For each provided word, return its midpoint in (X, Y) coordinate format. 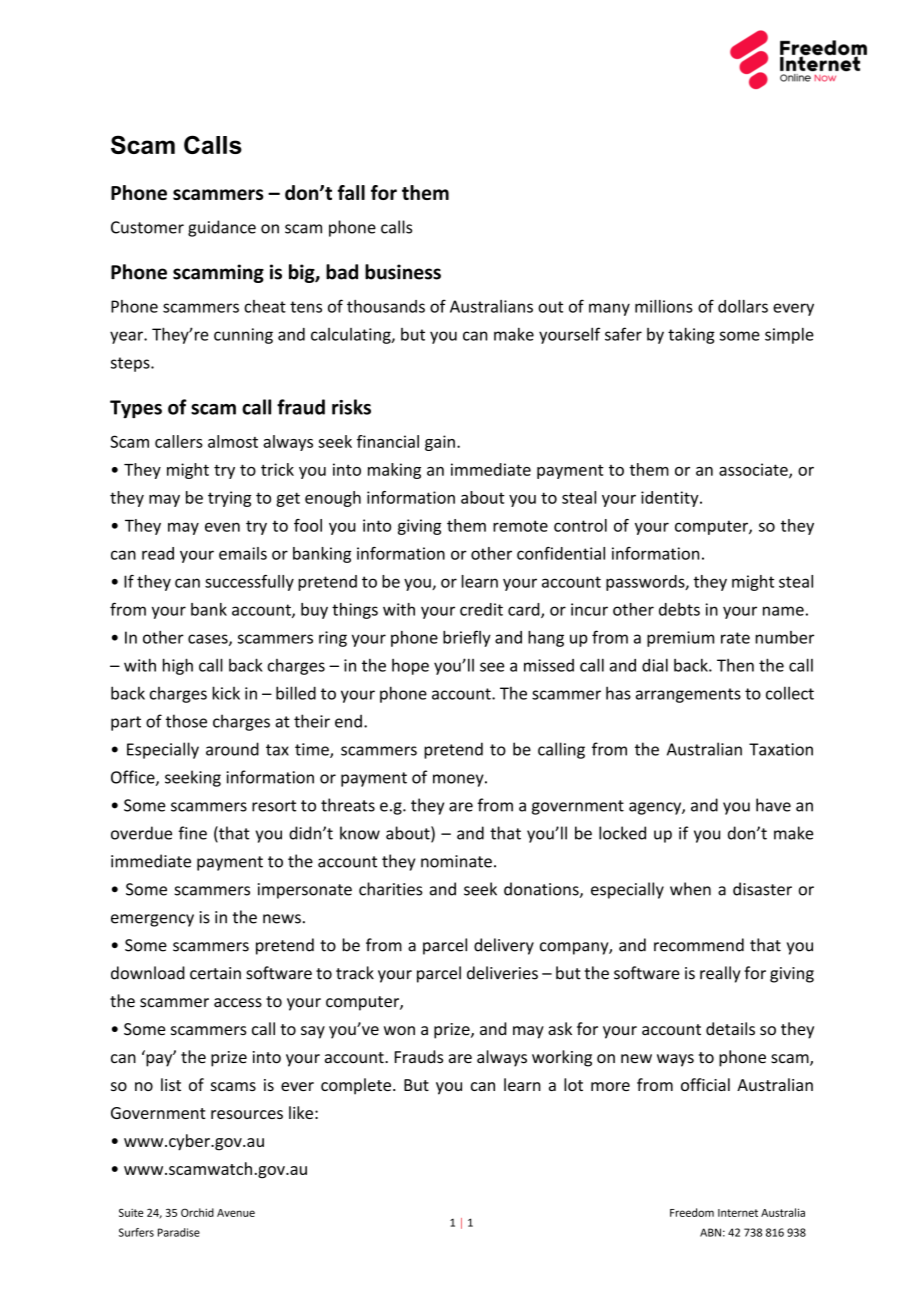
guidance (222, 228)
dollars (743, 306)
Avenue (236, 1213)
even (222, 527)
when (690, 889)
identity (671, 499)
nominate (456, 861)
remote (520, 526)
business (403, 272)
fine (192, 833)
